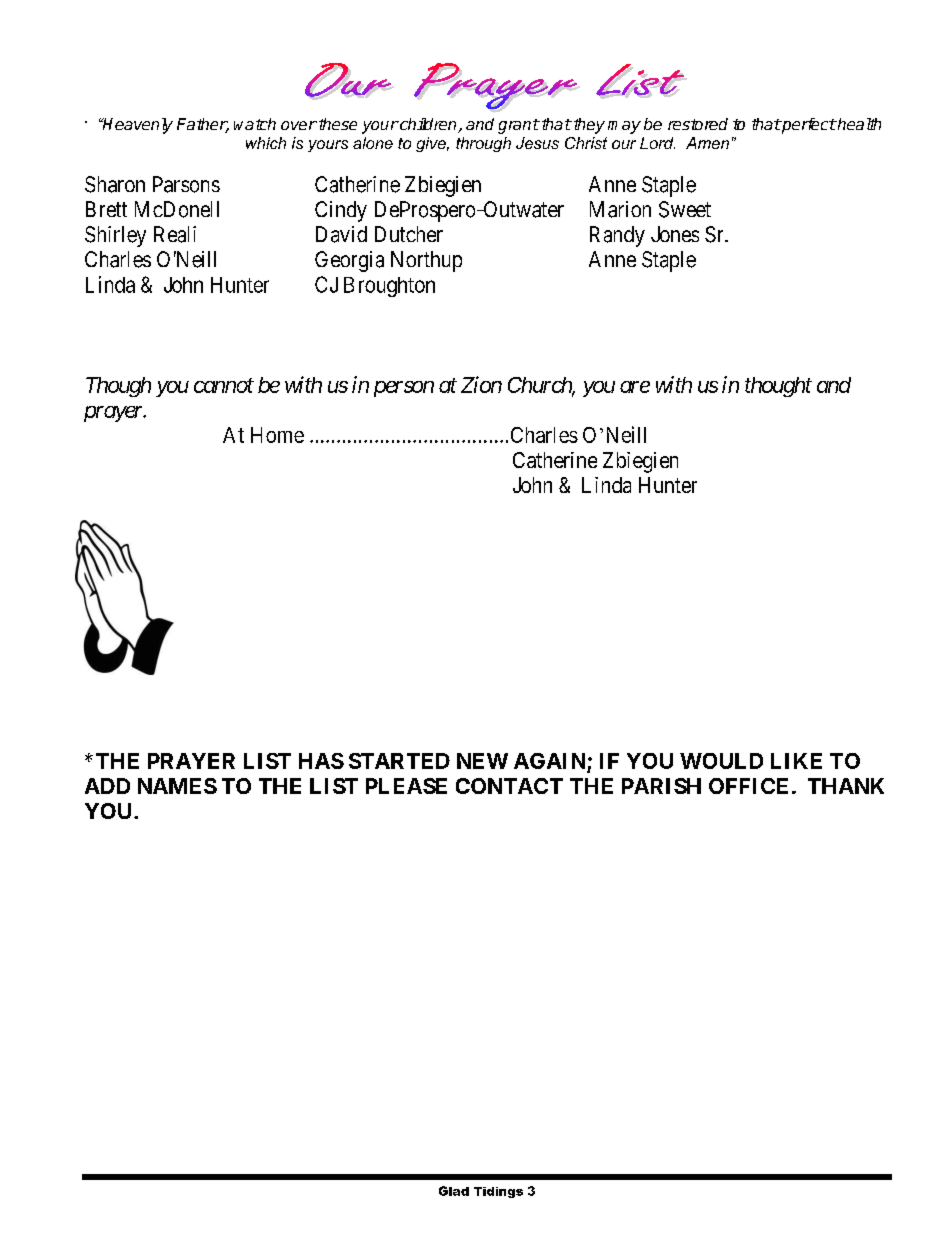  What do you see at coordinates (846, 786) in the image?
I see `THANK` at bounding box center [846, 786].
